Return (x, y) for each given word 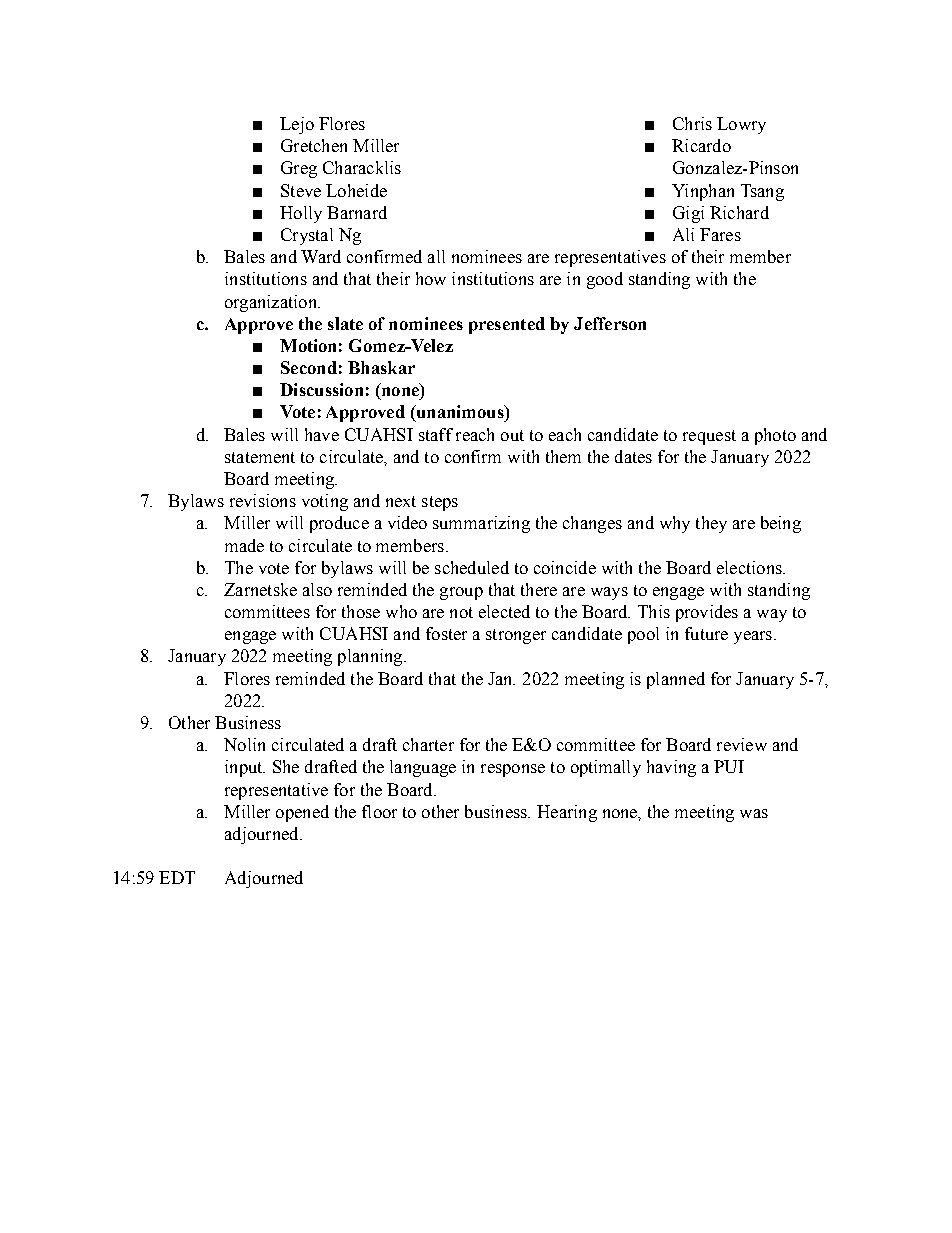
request (709, 437)
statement (260, 457)
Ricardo (701, 145)
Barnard (357, 212)
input (245, 768)
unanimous (460, 413)
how (431, 278)
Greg (299, 169)
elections (750, 567)
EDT (177, 877)
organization (272, 303)
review (742, 744)
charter (428, 744)
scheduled (472, 567)
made (244, 545)
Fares (720, 234)
